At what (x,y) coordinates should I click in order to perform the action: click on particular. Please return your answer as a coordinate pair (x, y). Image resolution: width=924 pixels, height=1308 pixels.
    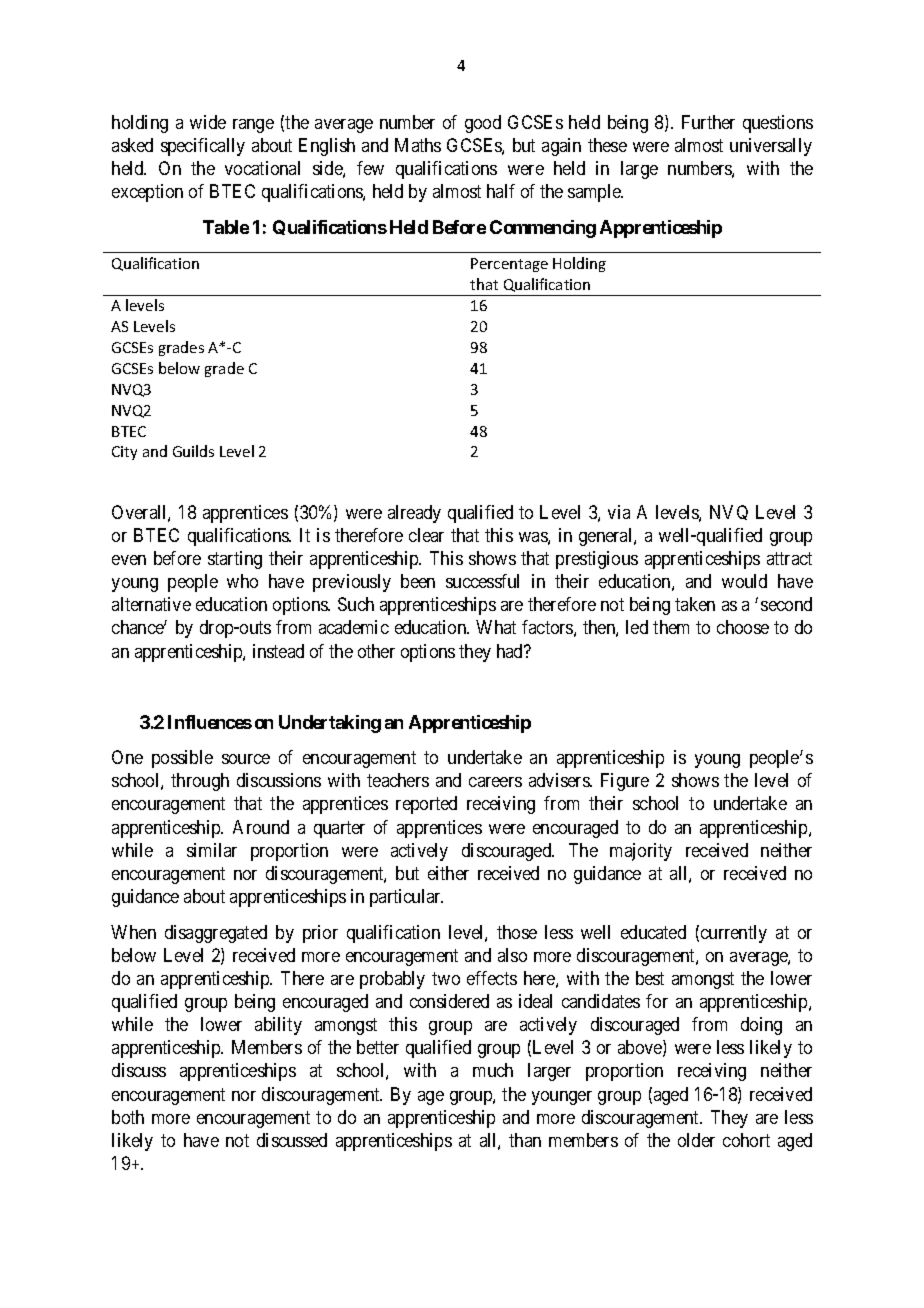
    Looking at the image, I should click on (406, 898).
